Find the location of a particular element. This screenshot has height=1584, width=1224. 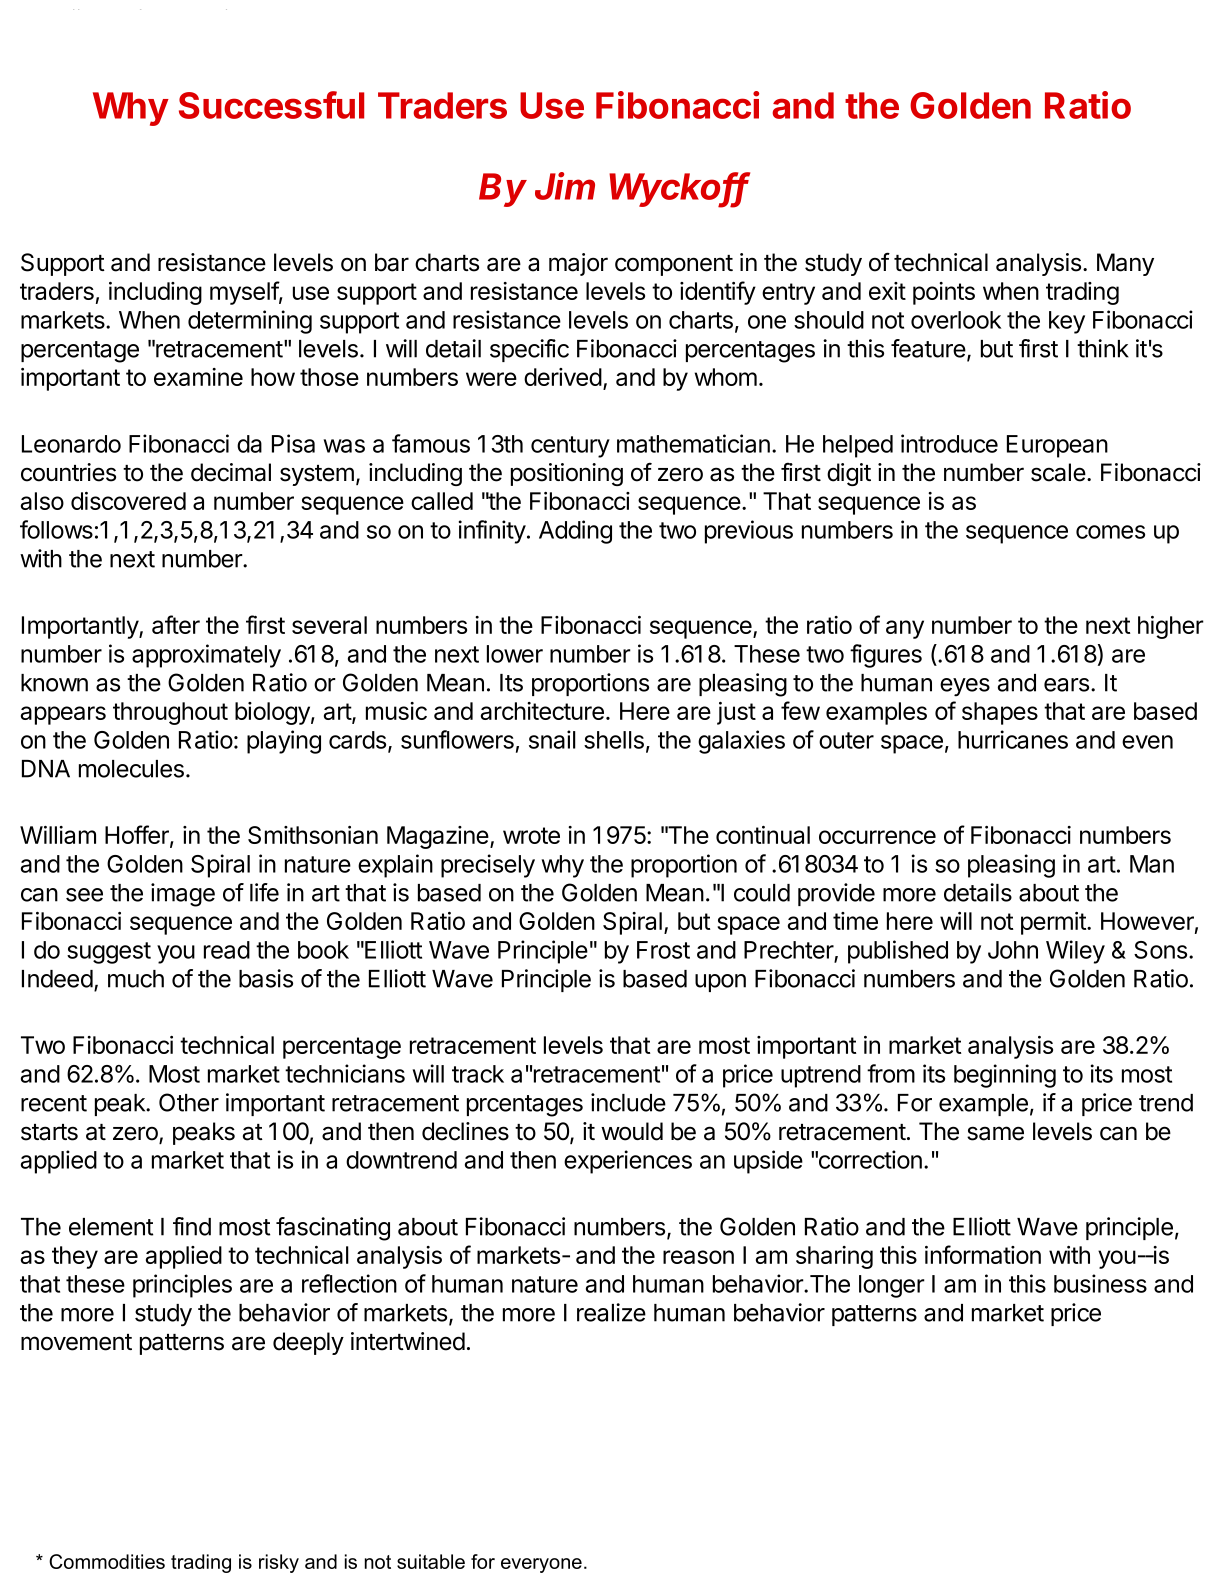

Jim is located at coordinates (565, 186).
